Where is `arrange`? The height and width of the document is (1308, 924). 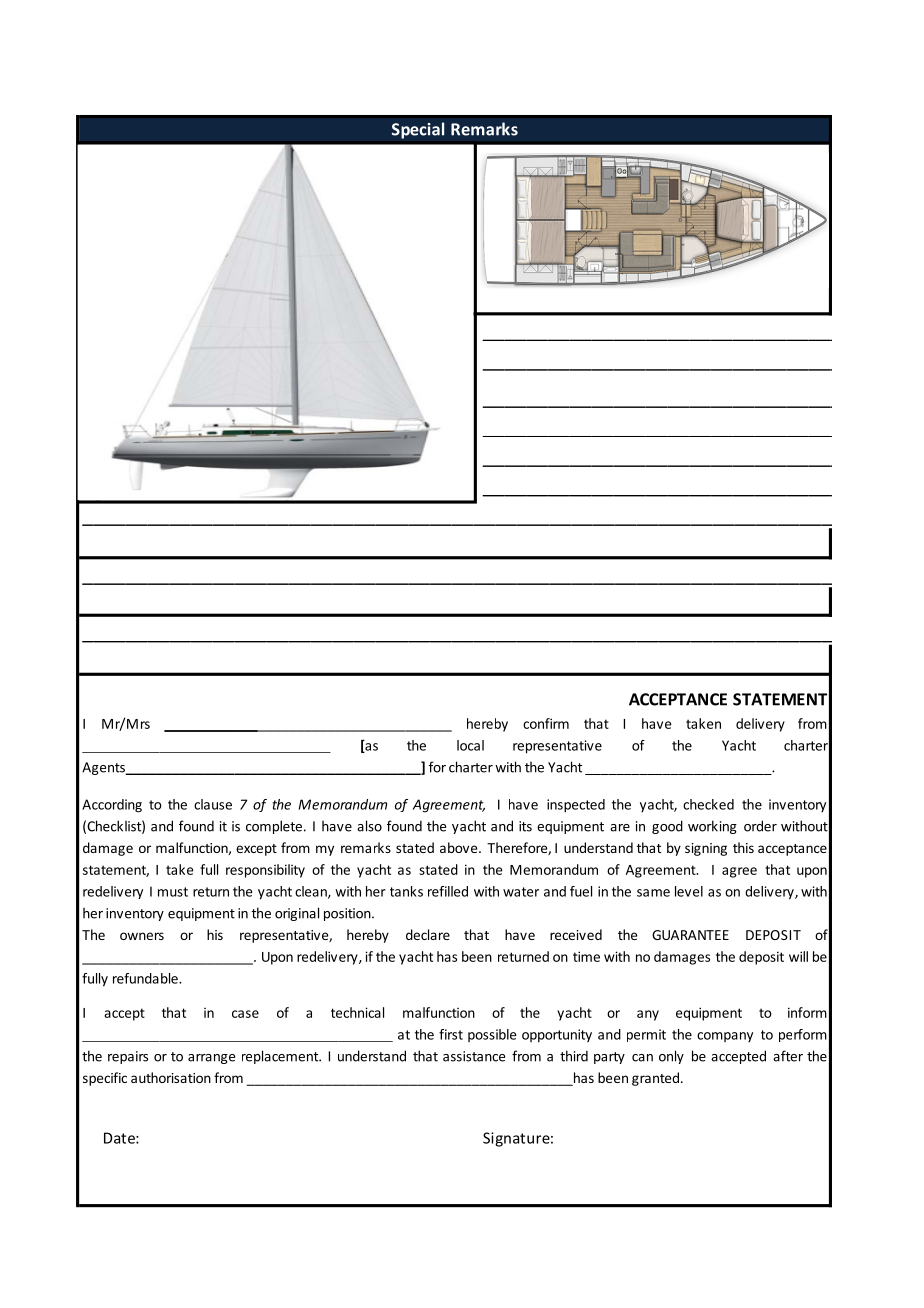
arrange is located at coordinates (211, 1059).
